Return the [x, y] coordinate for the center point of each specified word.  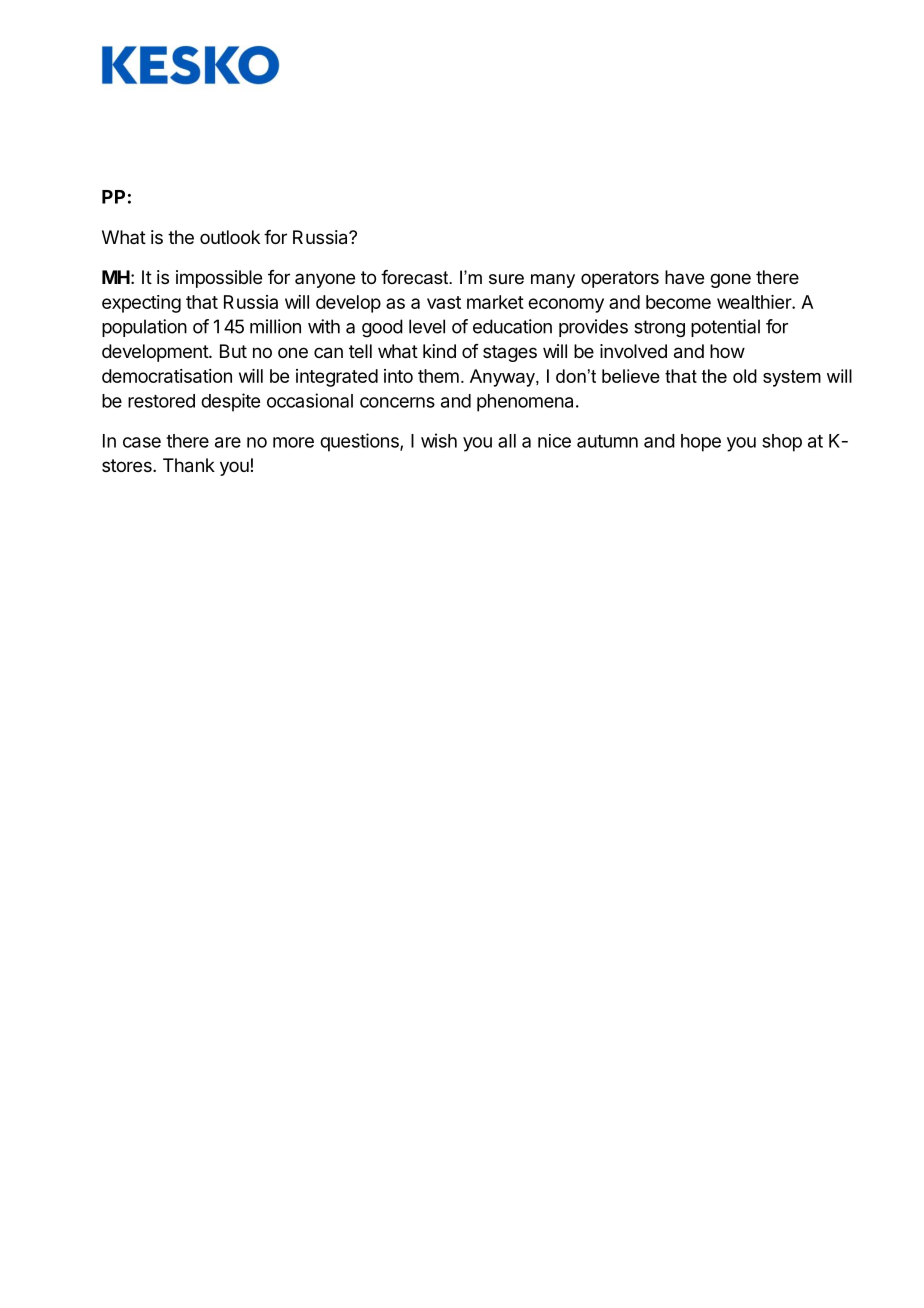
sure [506, 279]
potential [725, 328]
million [275, 326]
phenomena [525, 403]
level [427, 326]
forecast [415, 277]
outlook [230, 237]
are [228, 442]
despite [230, 402]
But [233, 351]
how [727, 351]
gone [730, 280]
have [684, 277]
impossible [219, 279]
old [745, 376]
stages [510, 353]
